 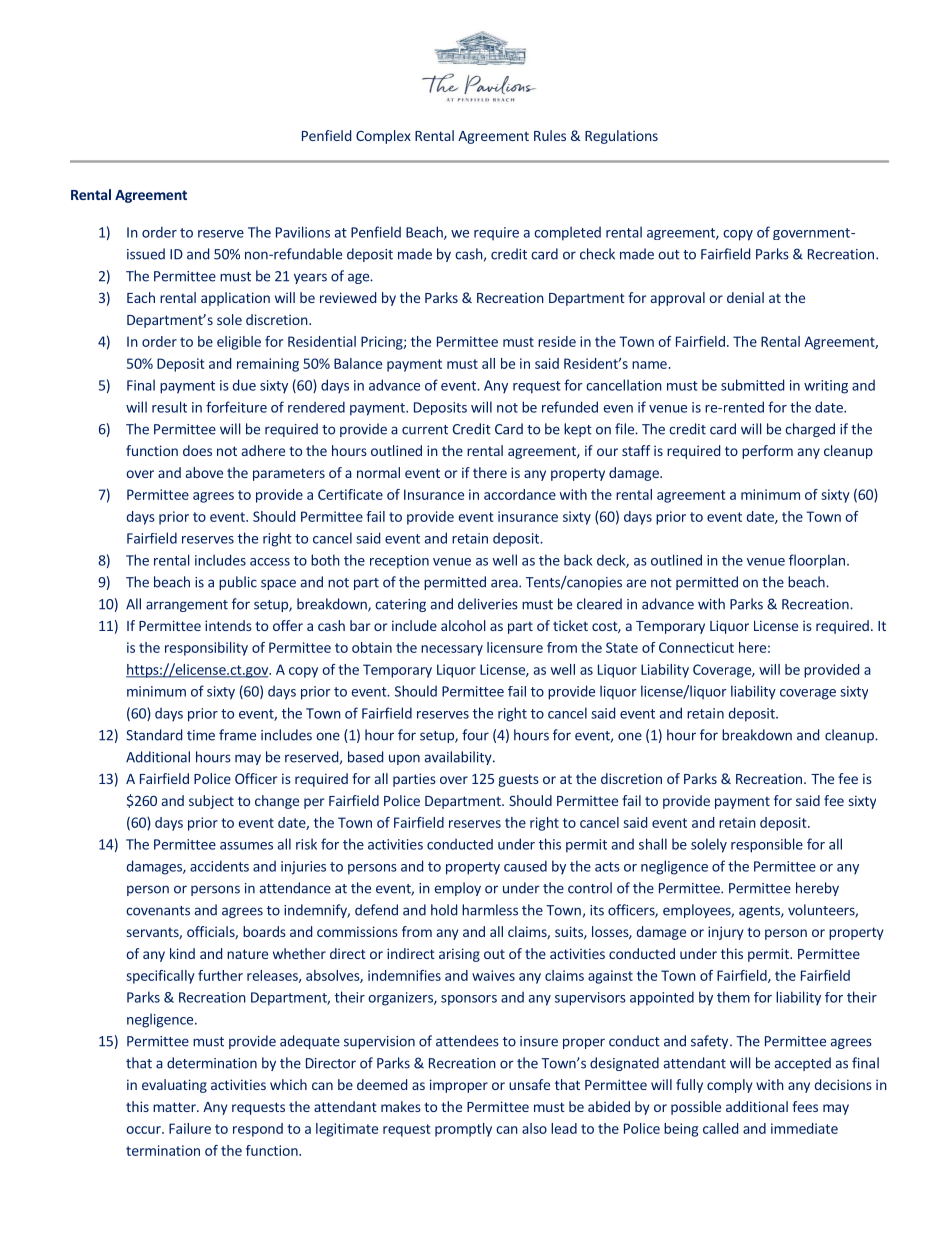 What do you see at coordinates (211, 802) in the screenshot?
I see `subject` at bounding box center [211, 802].
